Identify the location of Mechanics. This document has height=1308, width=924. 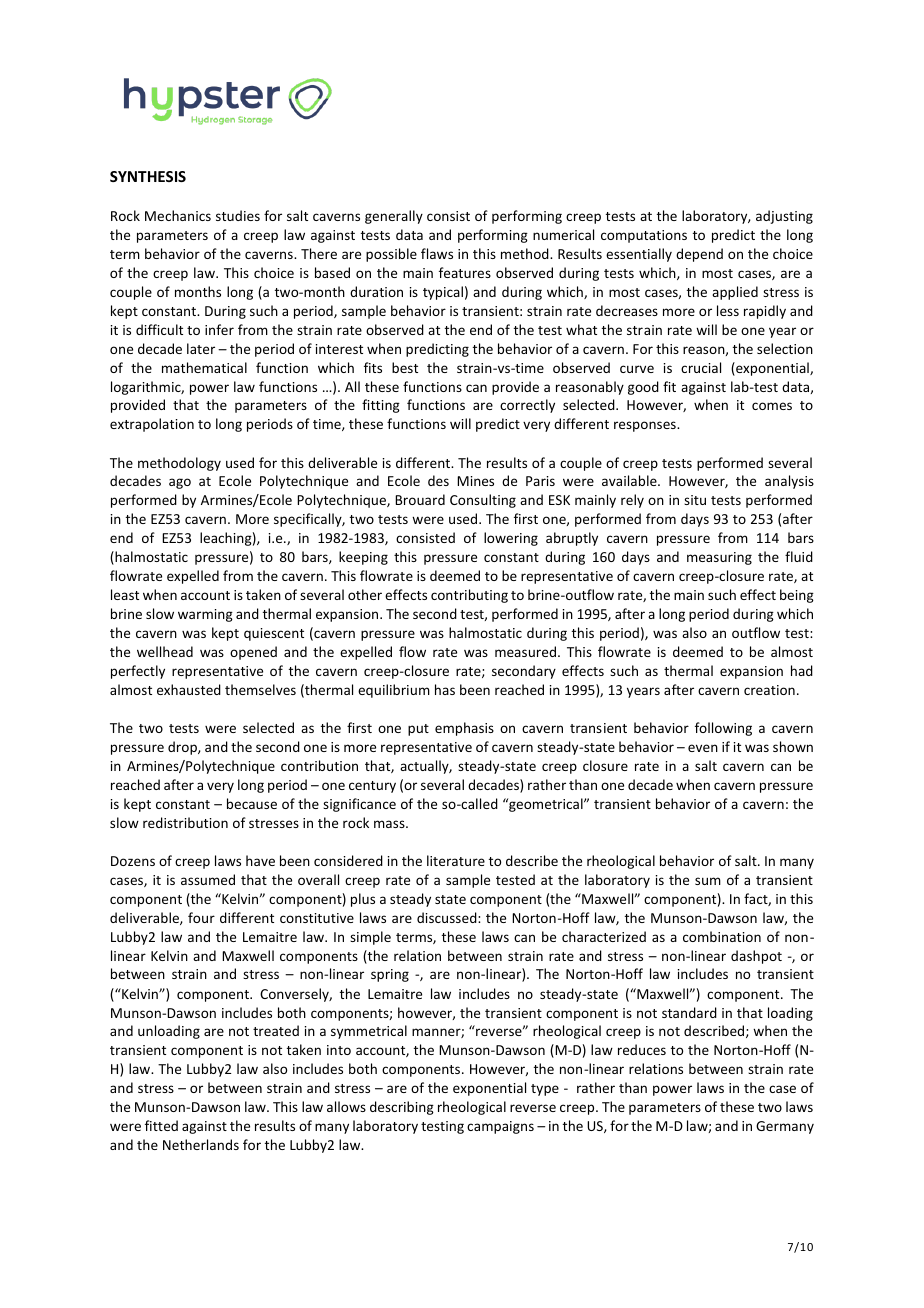
(178, 215).
